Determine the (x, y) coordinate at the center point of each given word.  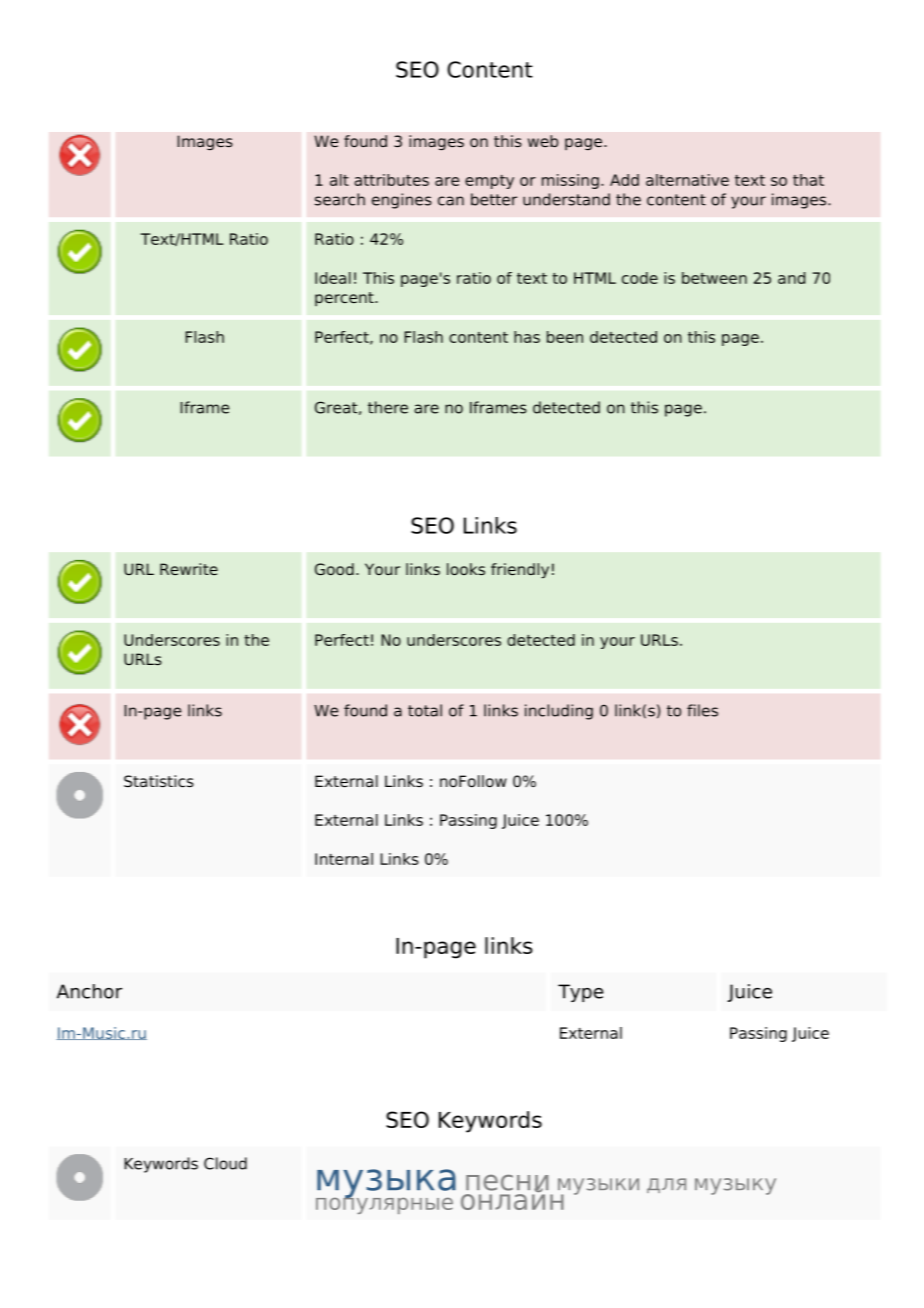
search (340, 199)
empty (489, 182)
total (425, 710)
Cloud (225, 1163)
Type (581, 993)
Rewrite (189, 569)
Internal (344, 859)
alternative (687, 180)
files (702, 710)
